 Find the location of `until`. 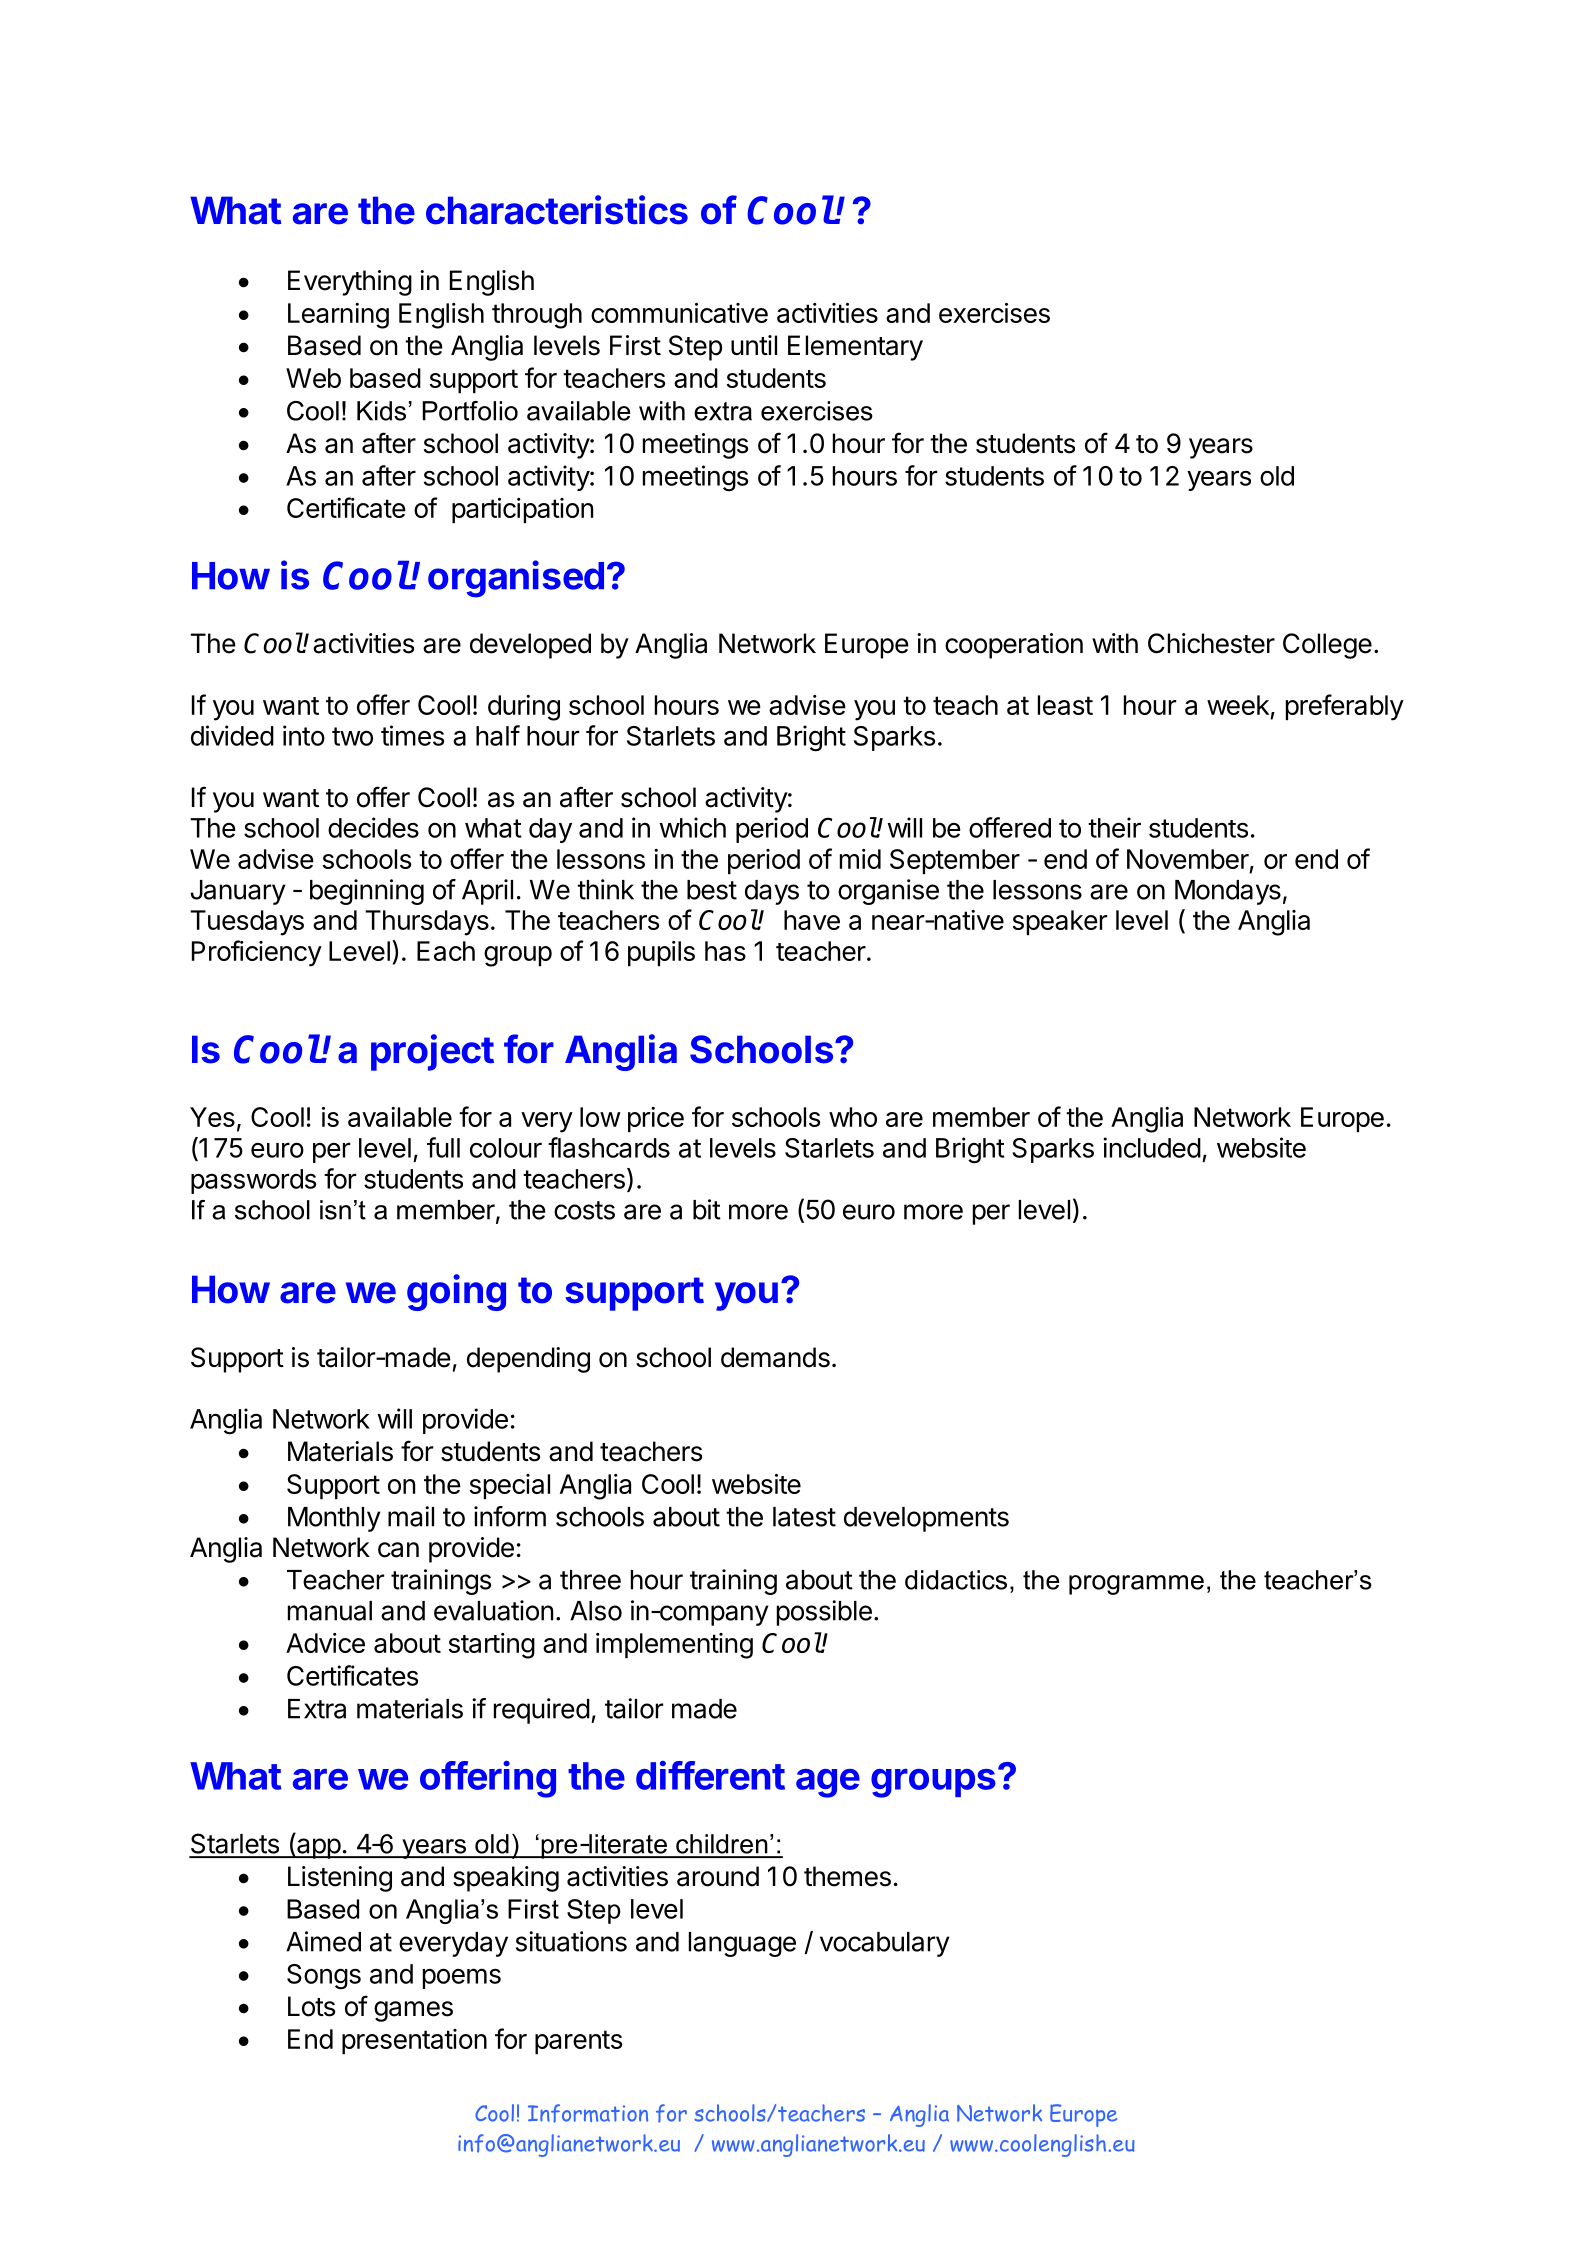

until is located at coordinates (754, 345).
